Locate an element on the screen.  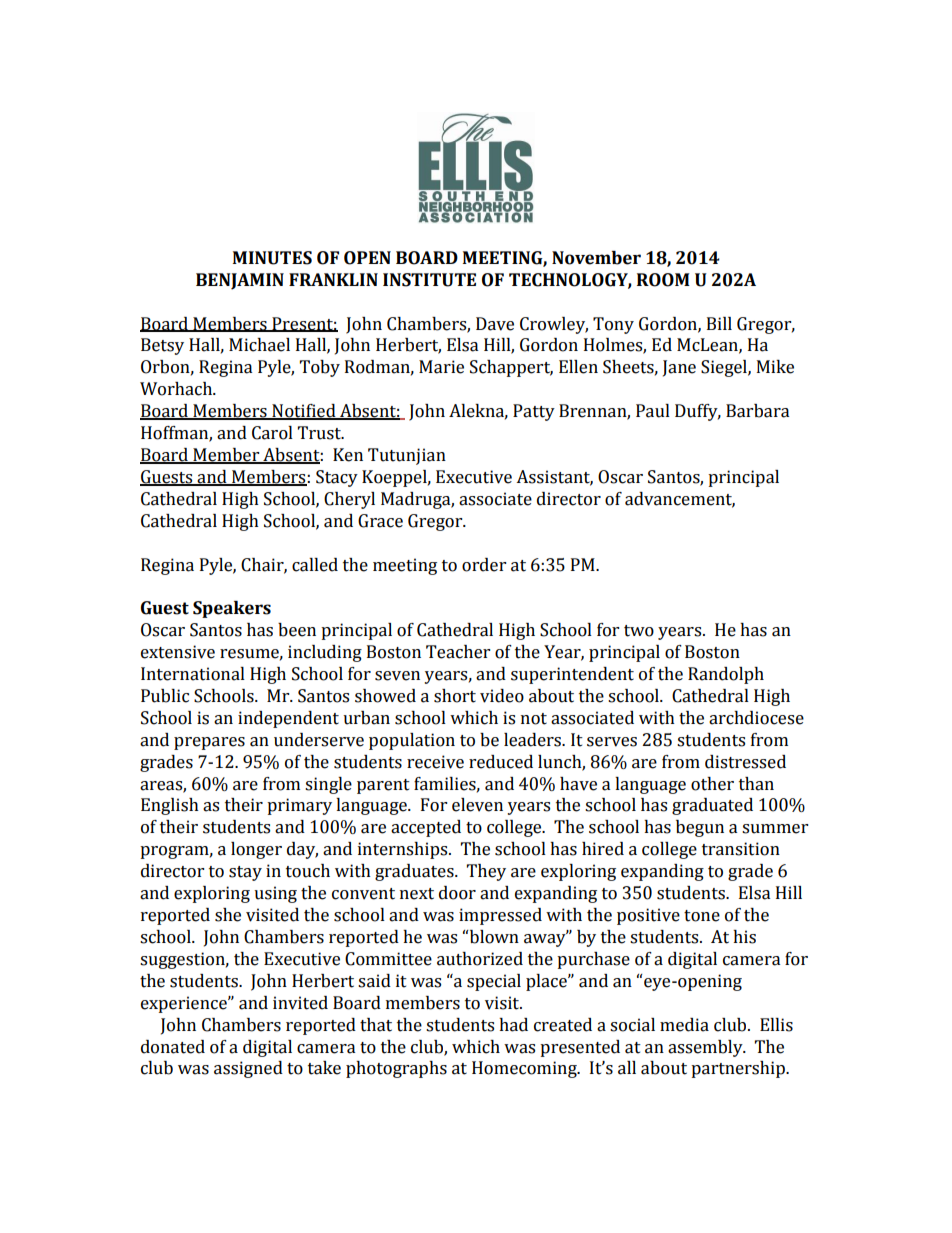
International is located at coordinates (193, 674).
